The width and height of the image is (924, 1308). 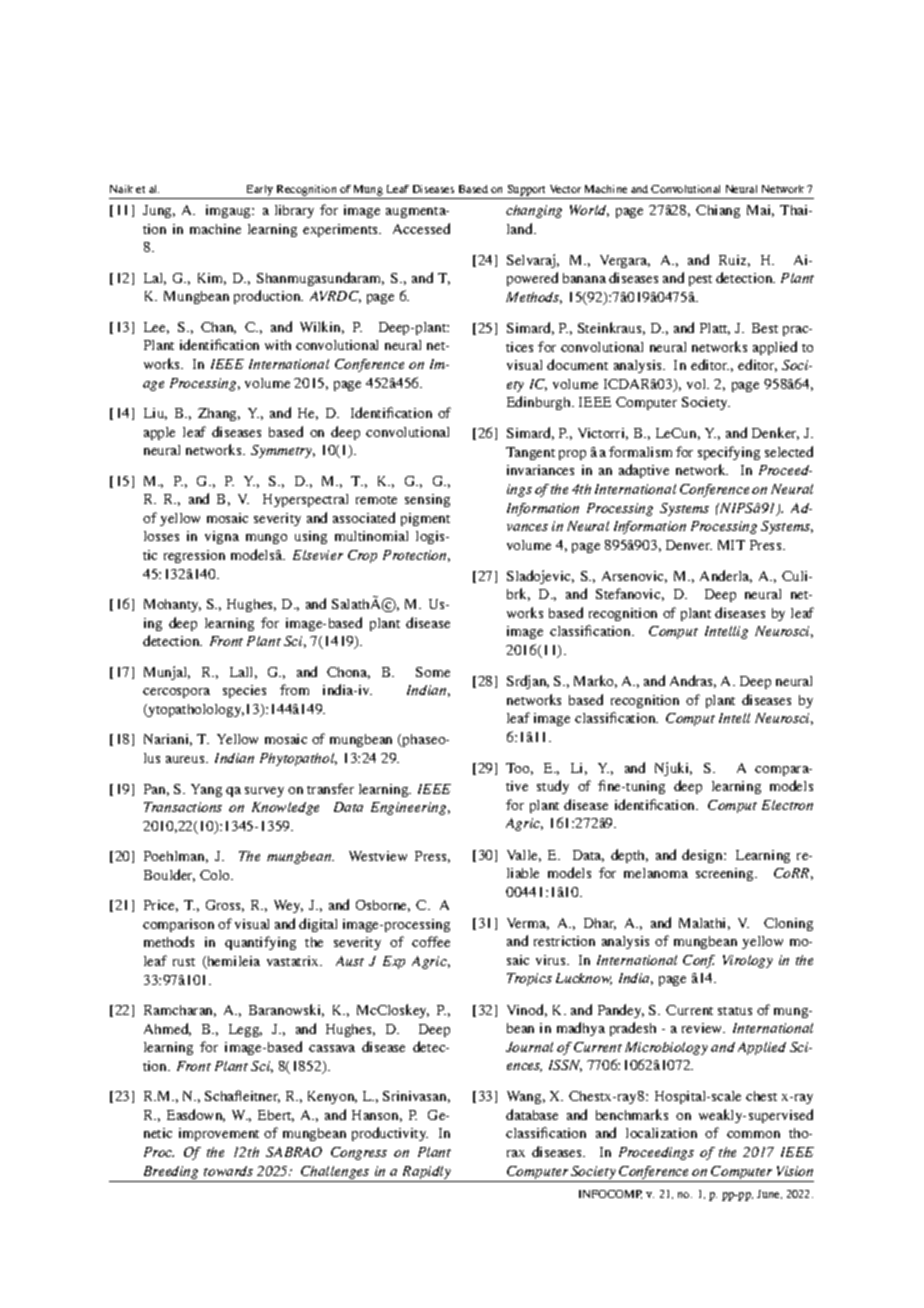 What do you see at coordinates (159, 211) in the image?
I see `Jung` at bounding box center [159, 211].
